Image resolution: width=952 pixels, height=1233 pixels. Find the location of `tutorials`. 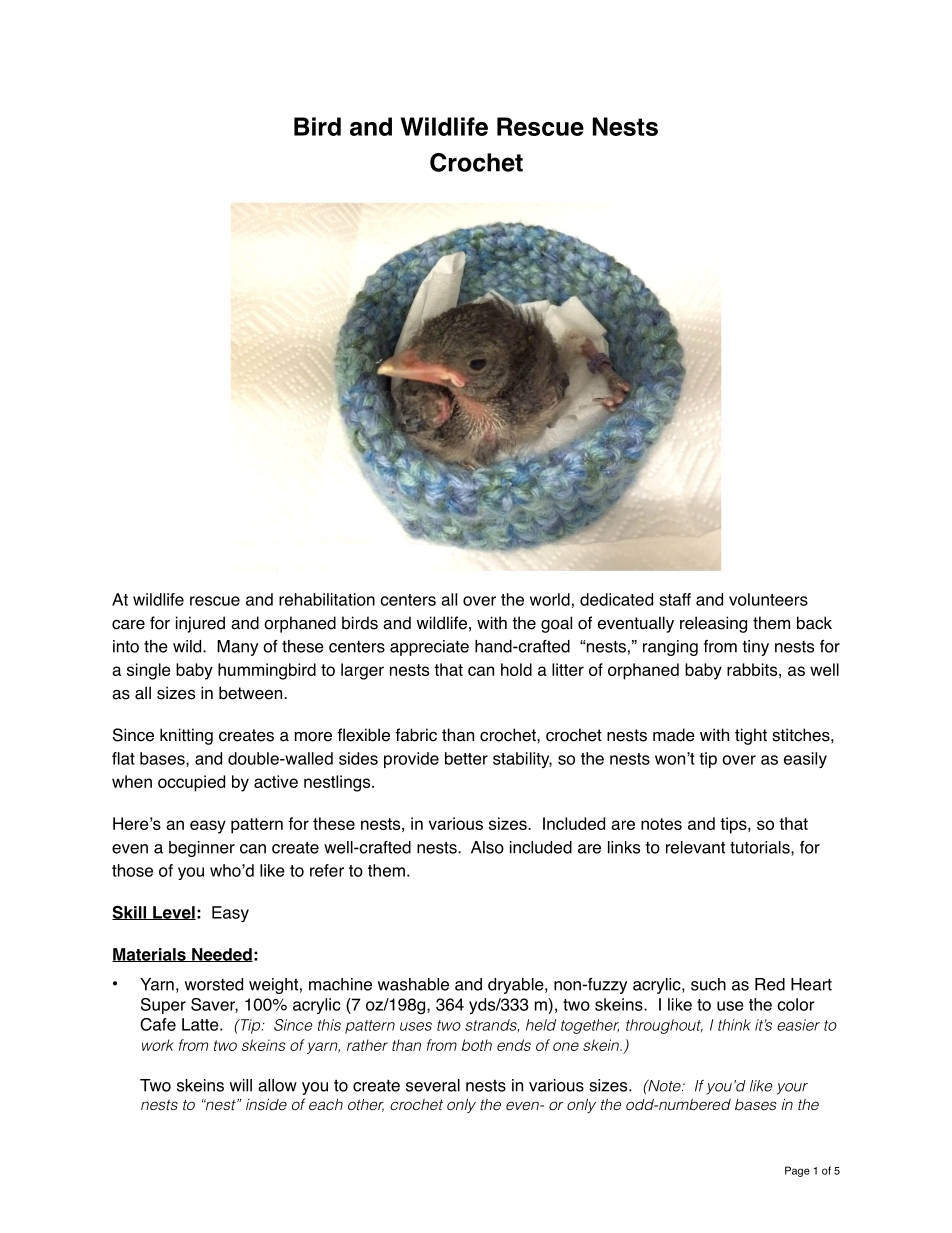

tutorials is located at coordinates (761, 848).
